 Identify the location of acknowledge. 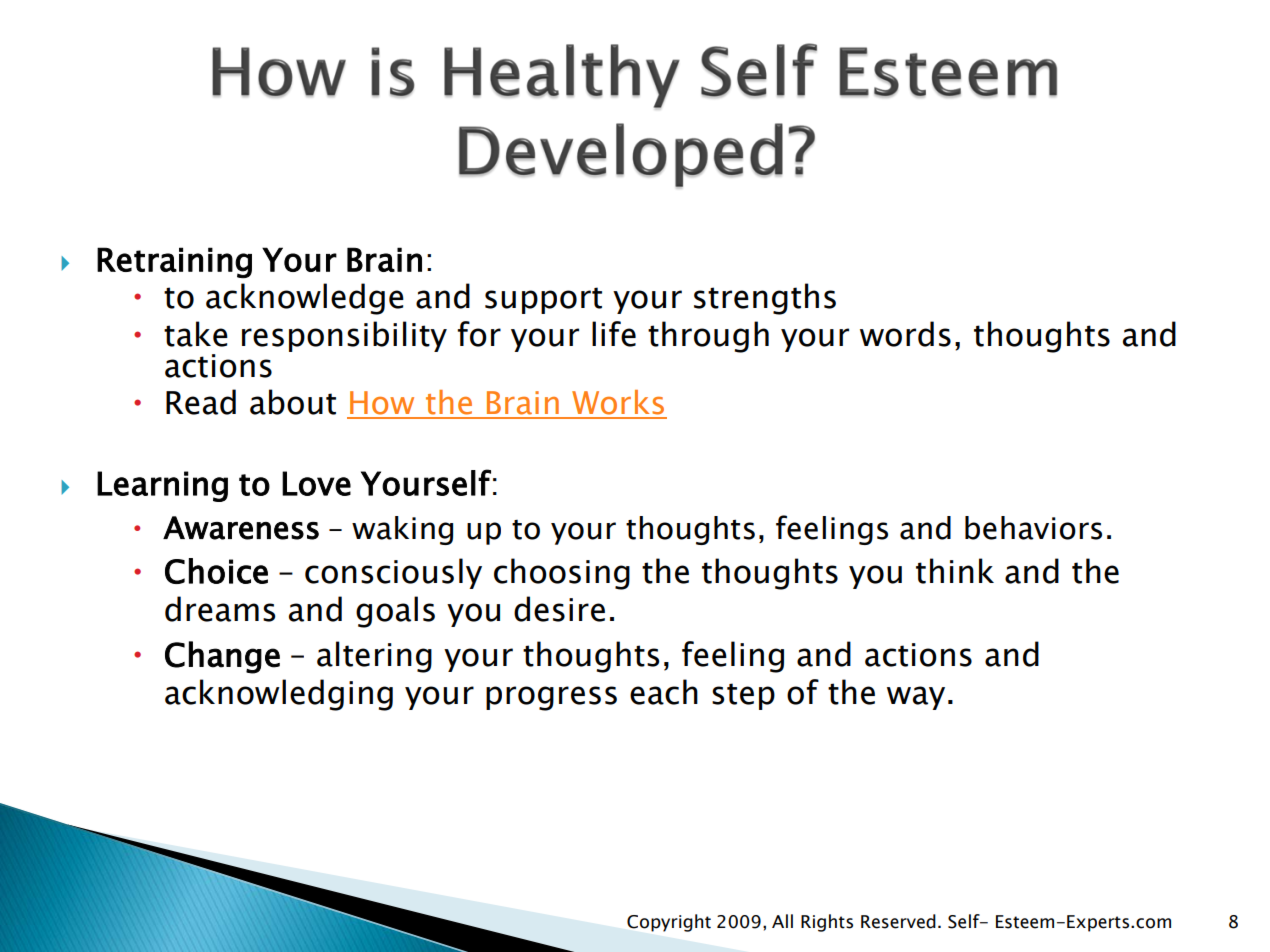
(305, 299).
